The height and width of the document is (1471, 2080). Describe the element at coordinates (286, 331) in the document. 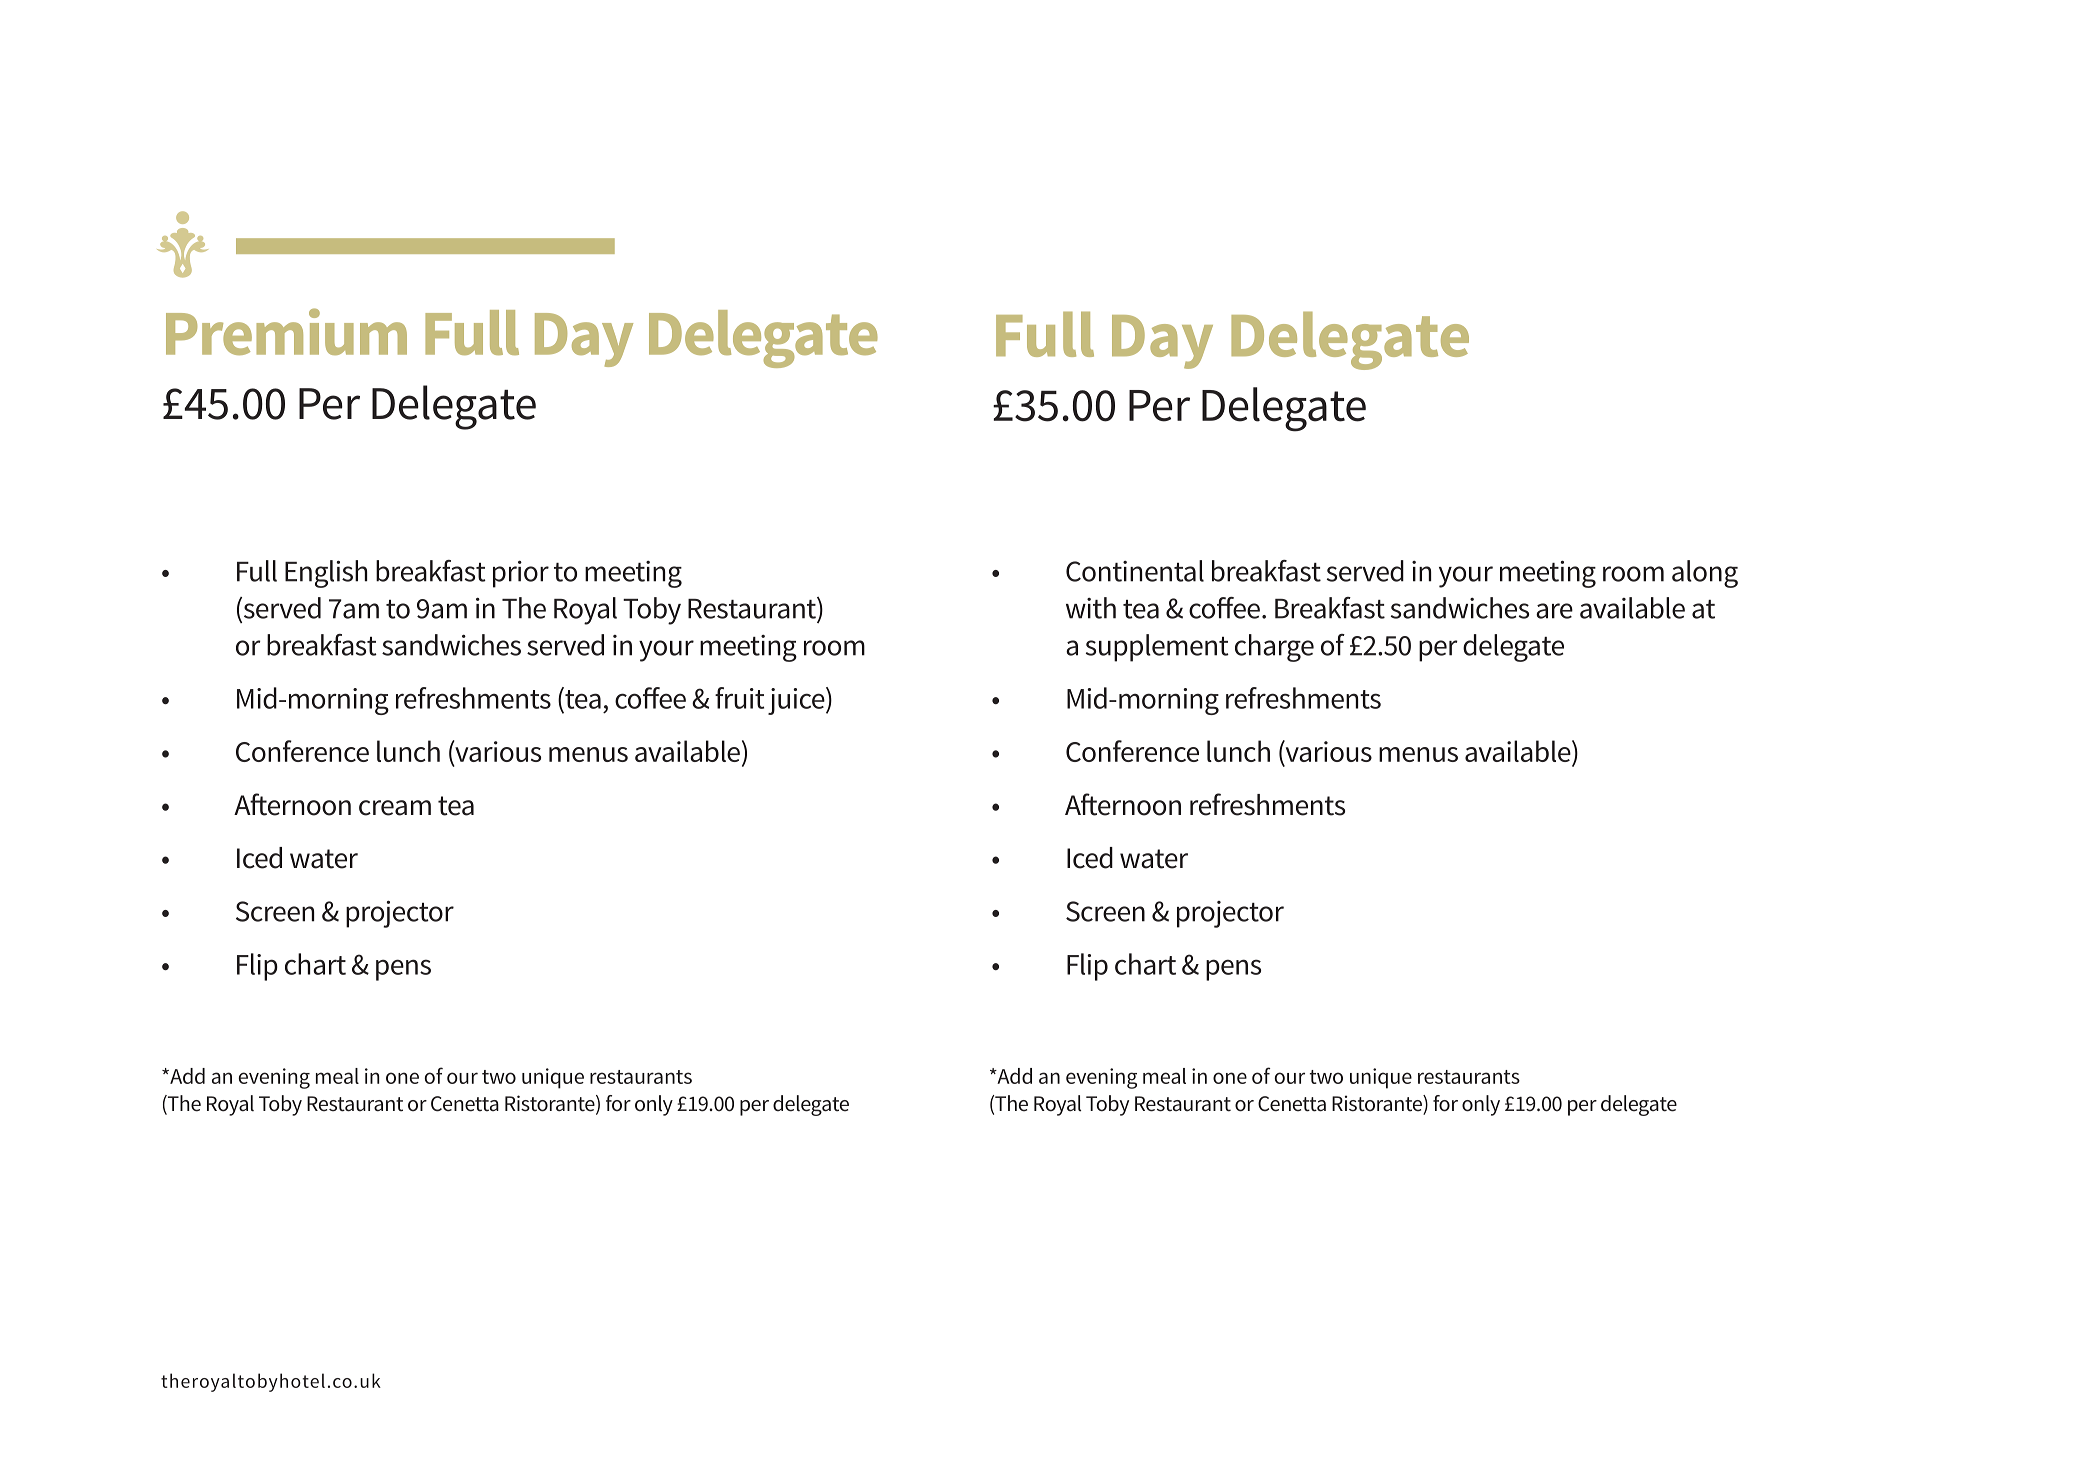

I see `Premium` at that location.
